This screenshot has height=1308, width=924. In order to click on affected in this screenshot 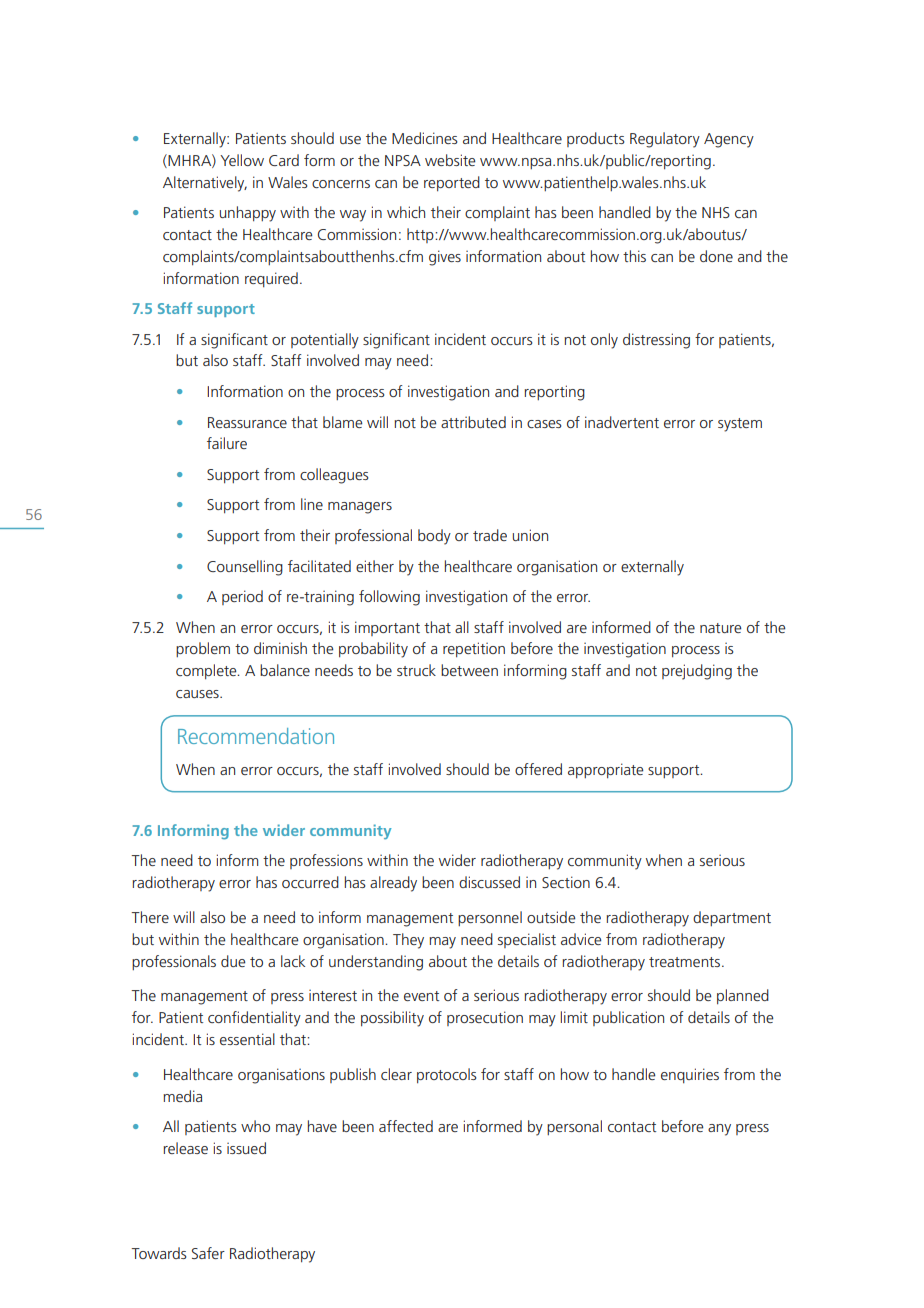, I will do `click(406, 1126)`.
